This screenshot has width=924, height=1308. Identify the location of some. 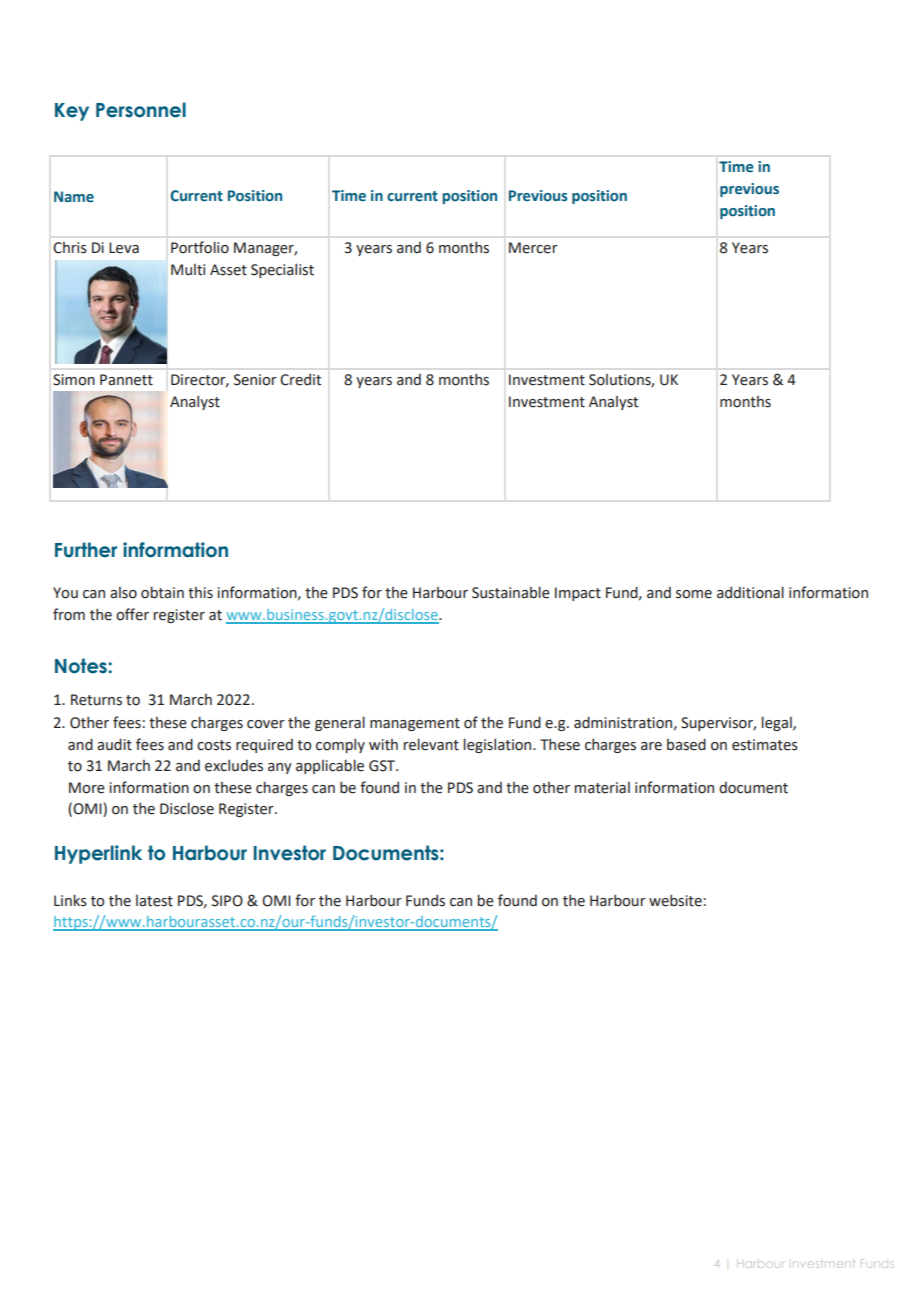
(694, 594).
